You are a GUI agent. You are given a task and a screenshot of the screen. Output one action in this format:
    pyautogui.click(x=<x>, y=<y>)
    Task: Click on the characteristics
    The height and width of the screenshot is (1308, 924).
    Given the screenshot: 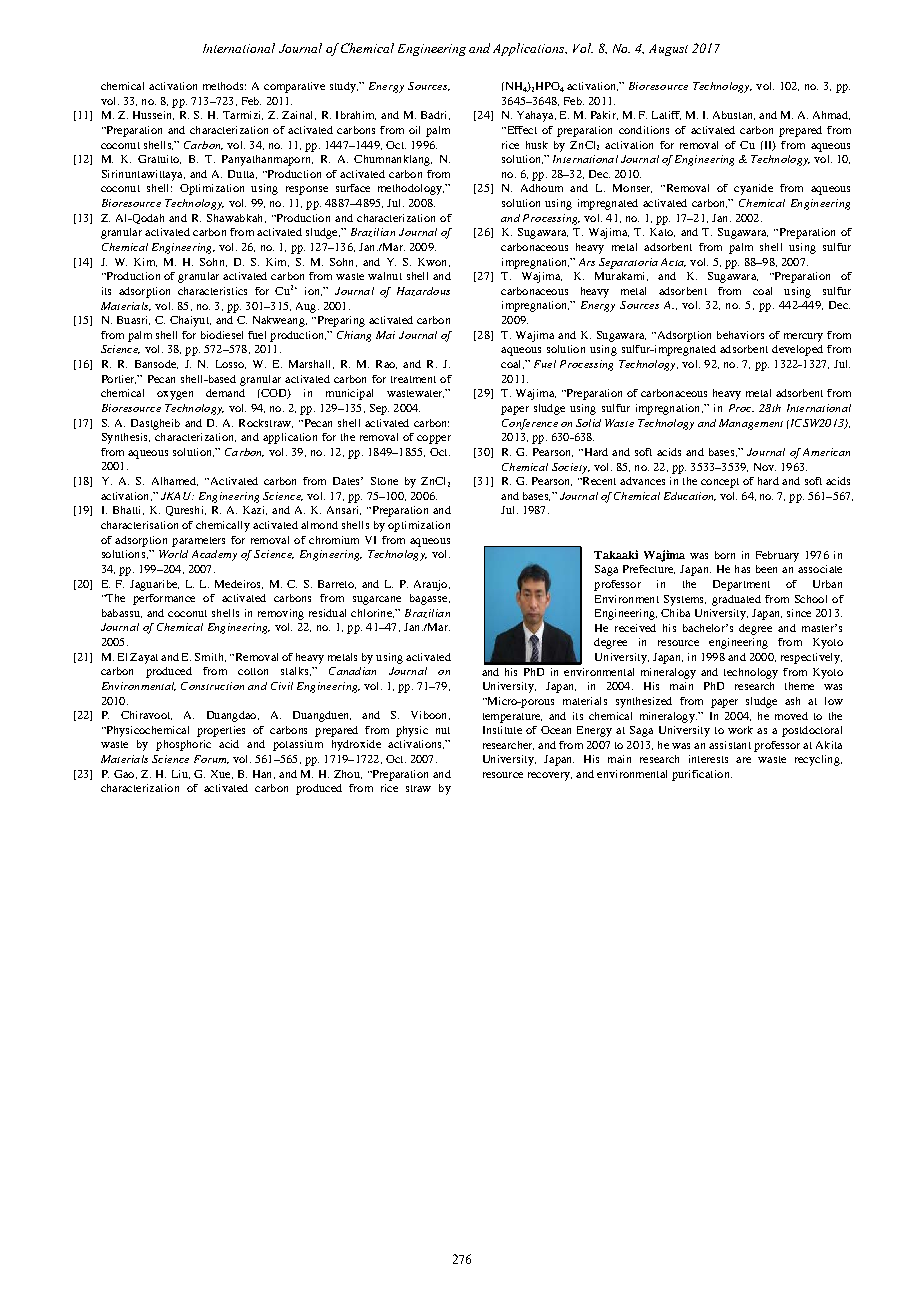 What is the action you would take?
    pyautogui.click(x=212, y=291)
